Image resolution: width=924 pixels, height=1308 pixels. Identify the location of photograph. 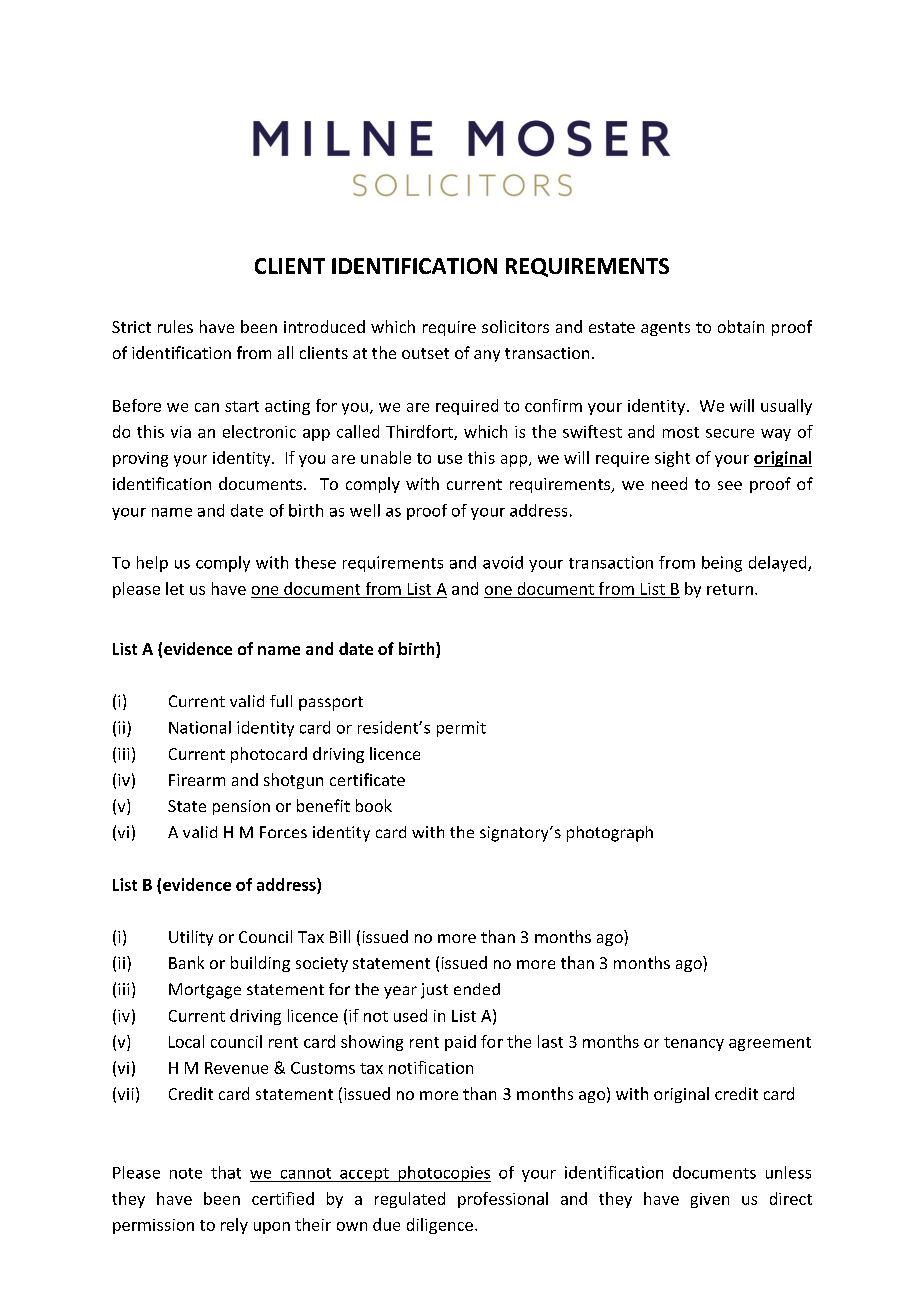
(610, 834).
